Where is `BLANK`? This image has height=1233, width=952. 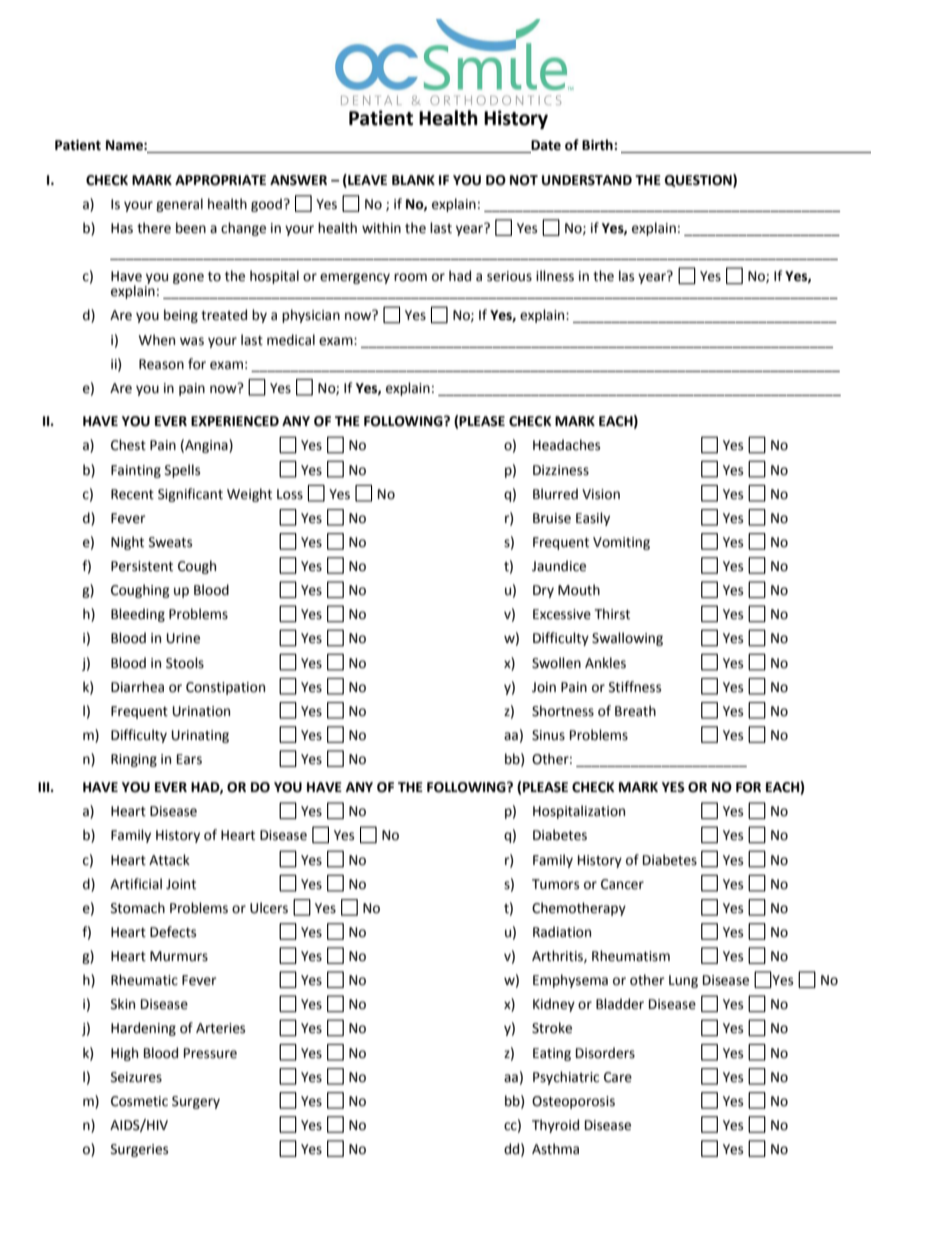
BLANK is located at coordinates (413, 180).
